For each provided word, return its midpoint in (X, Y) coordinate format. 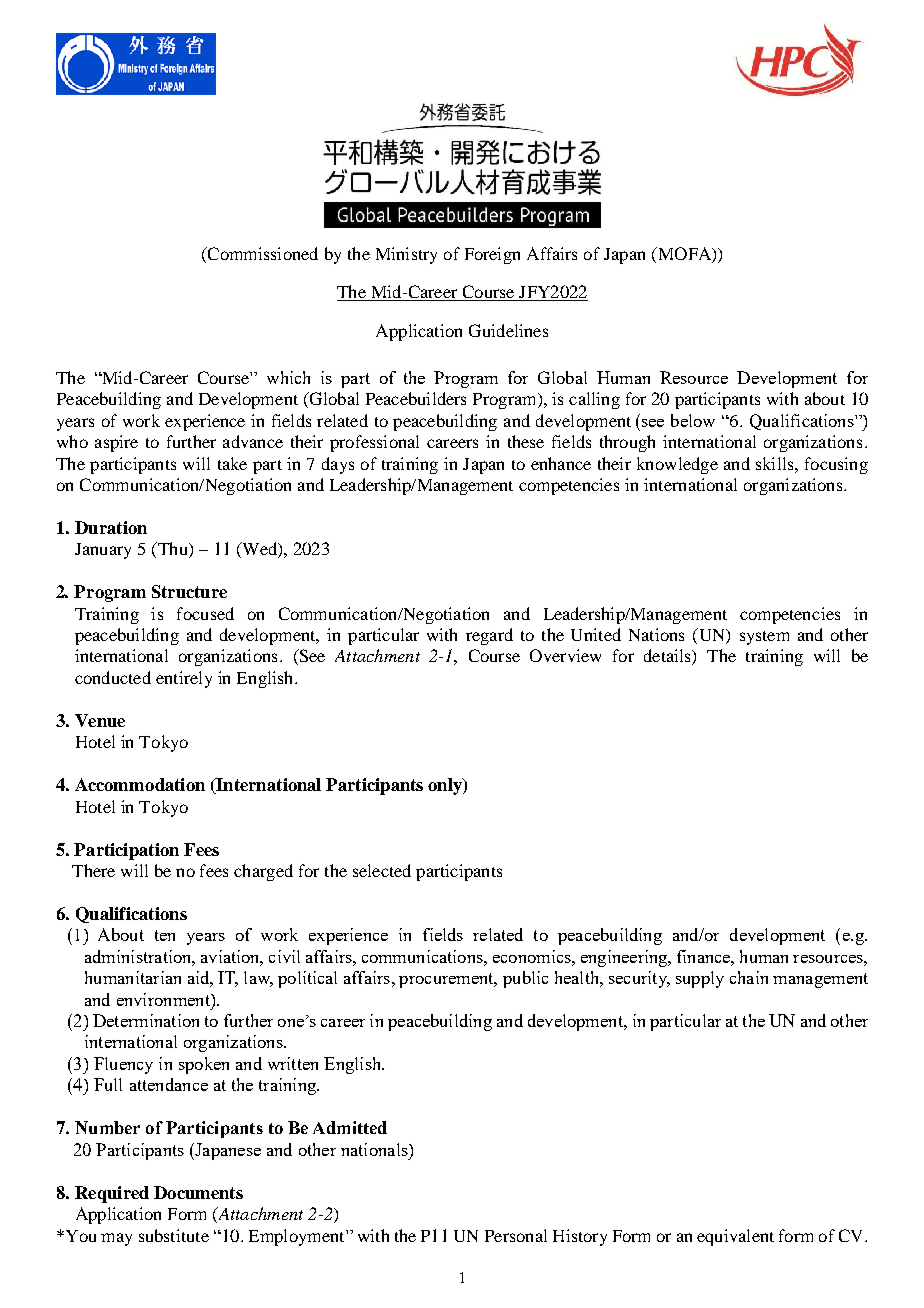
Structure (189, 591)
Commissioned (261, 253)
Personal (516, 1235)
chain (749, 977)
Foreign (492, 255)
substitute (174, 1235)
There (93, 870)
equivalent (735, 1237)
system (764, 638)
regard (489, 636)
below (693, 420)
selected (382, 870)
